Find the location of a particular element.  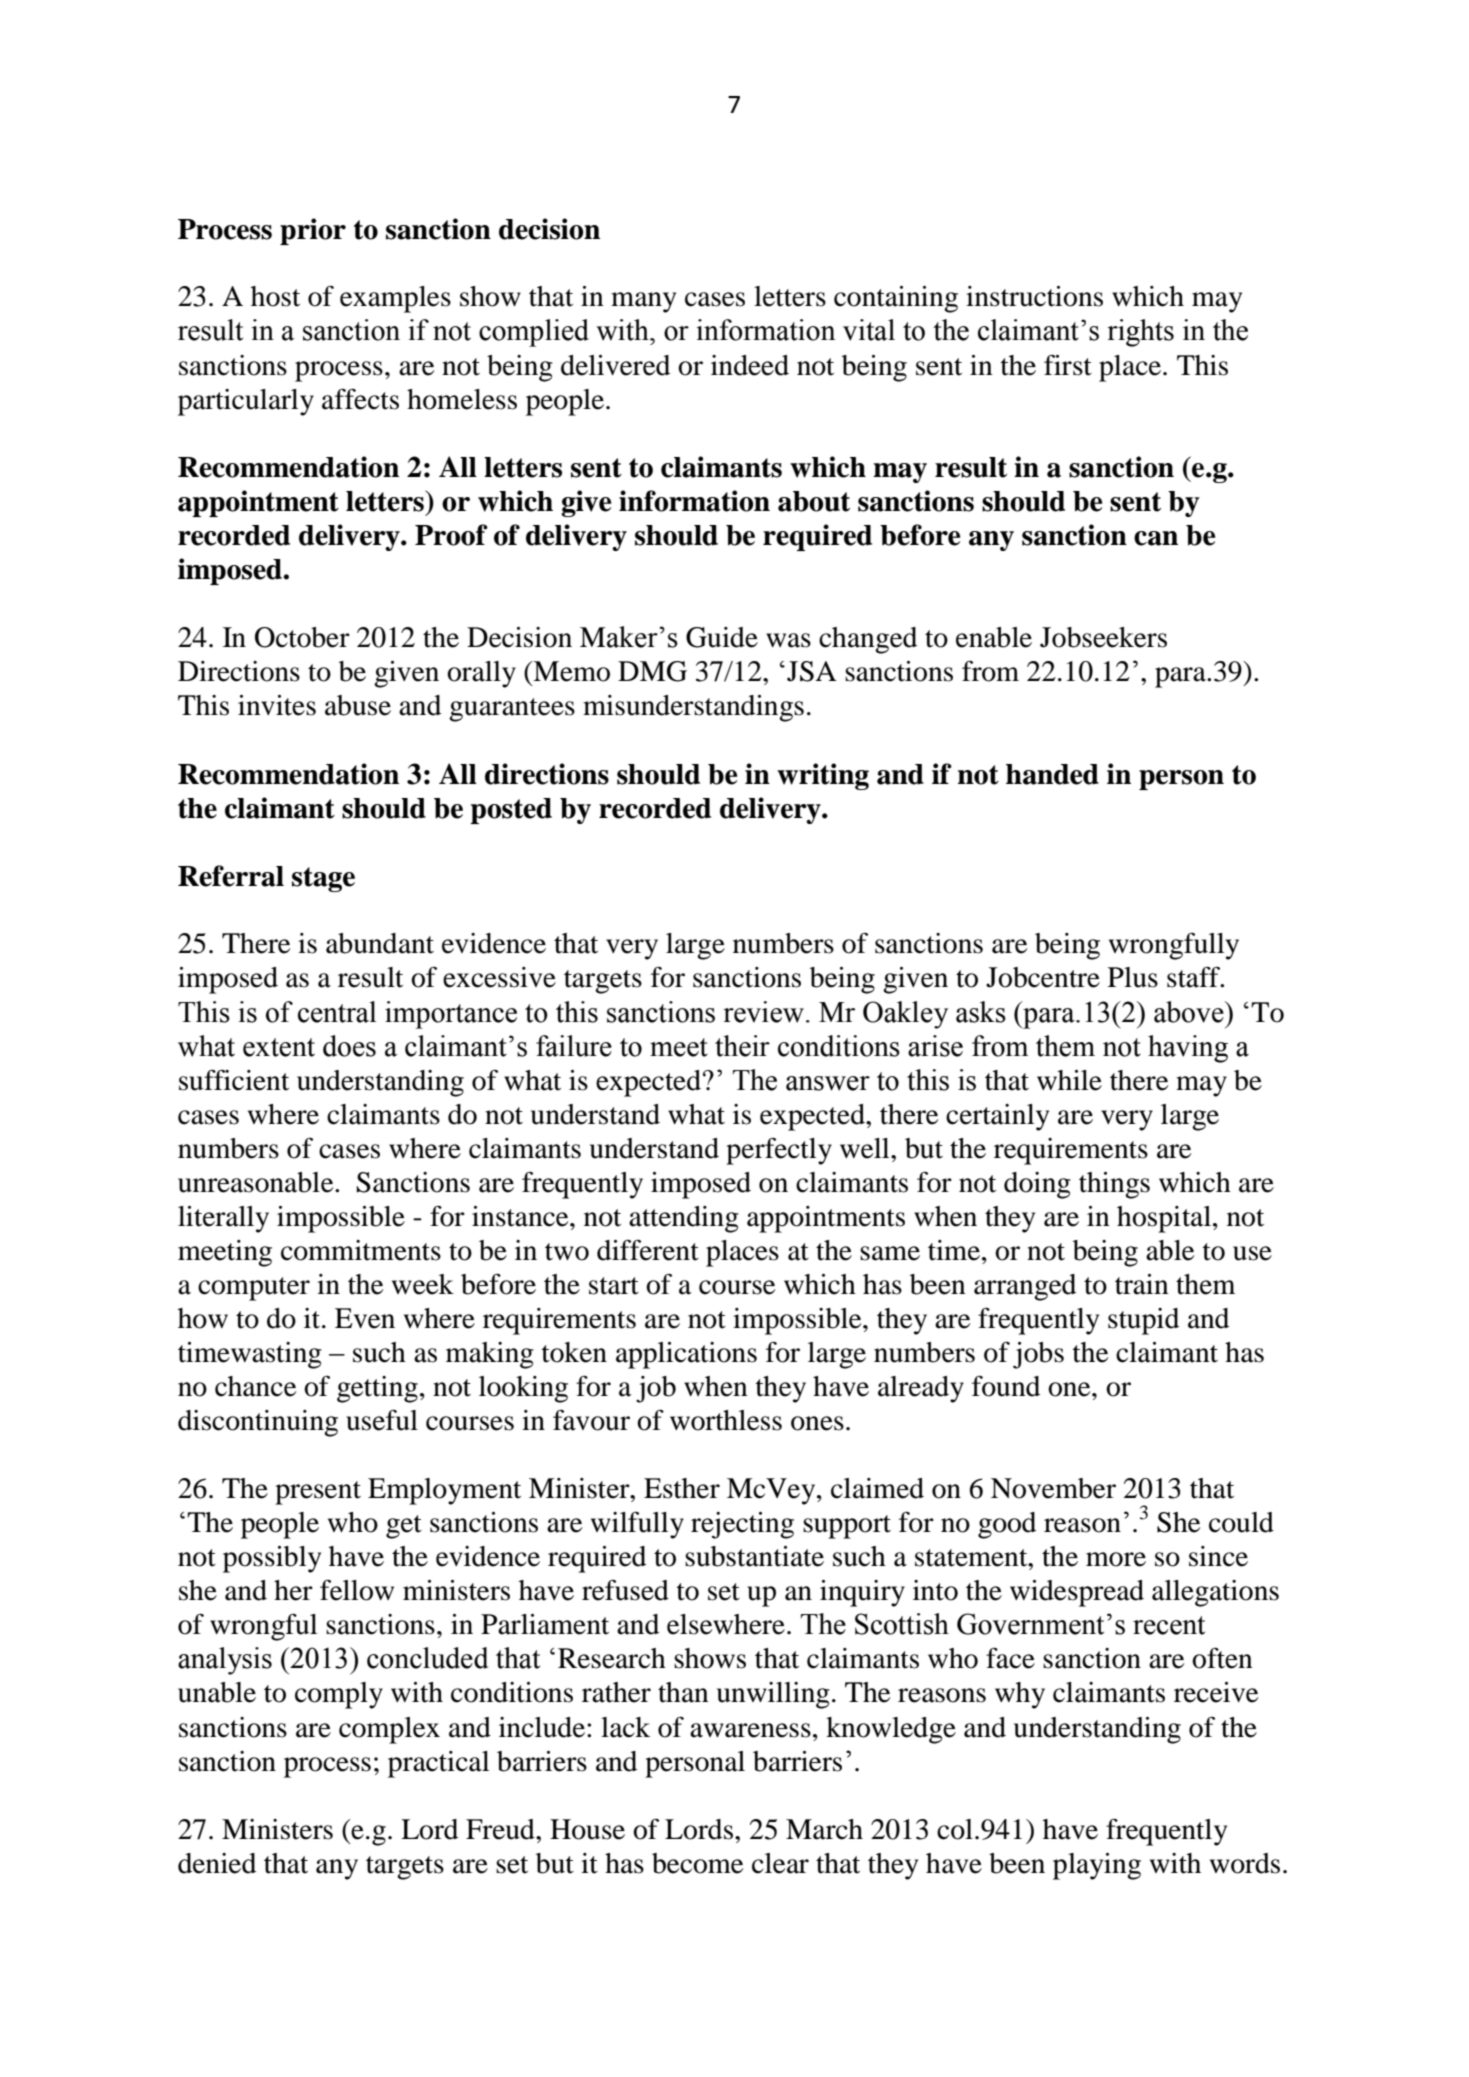

become is located at coordinates (697, 1863).
